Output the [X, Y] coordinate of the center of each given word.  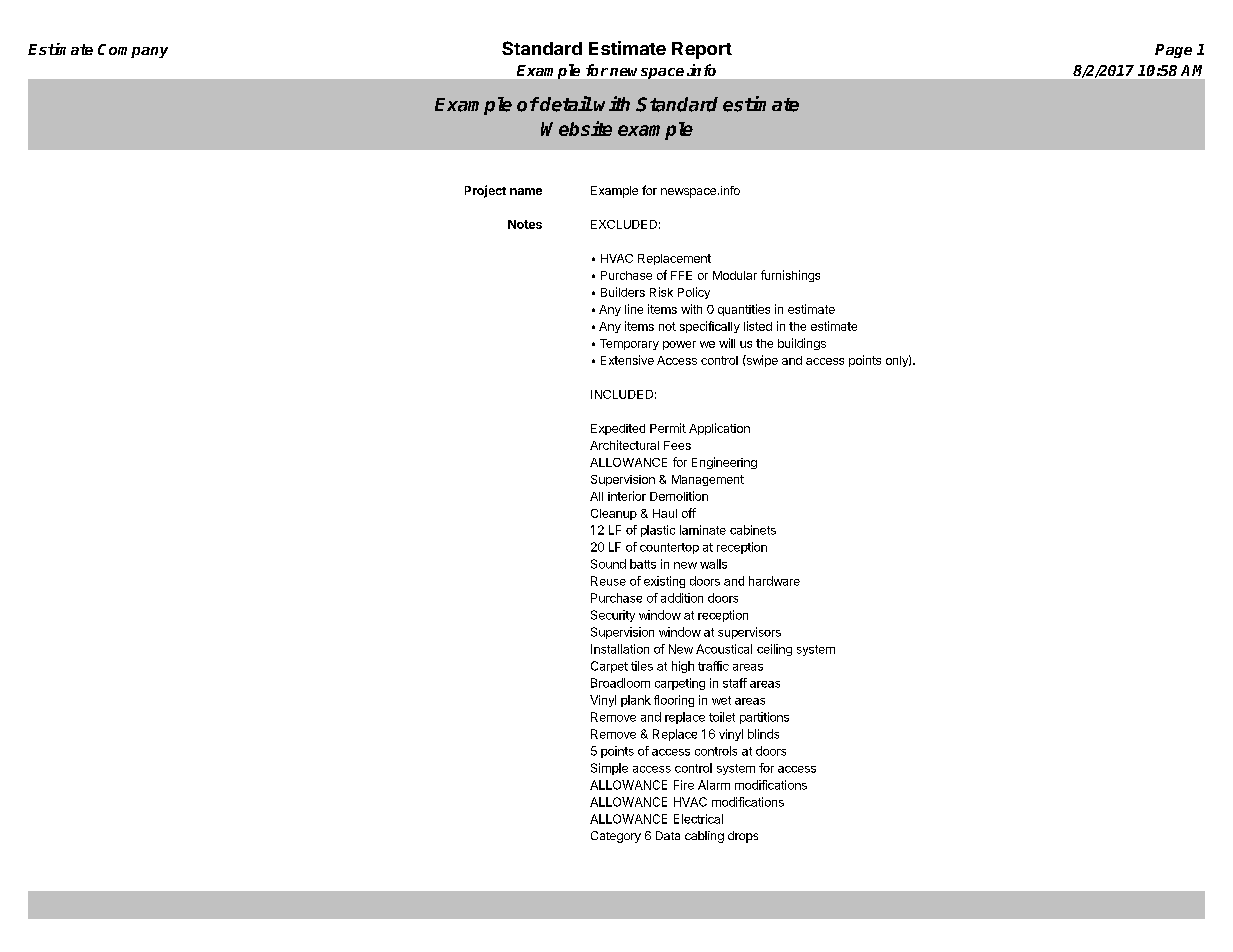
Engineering [724, 463]
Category [616, 837]
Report [702, 50]
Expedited [618, 429]
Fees [677, 445]
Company [133, 51]
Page [1173, 51]
